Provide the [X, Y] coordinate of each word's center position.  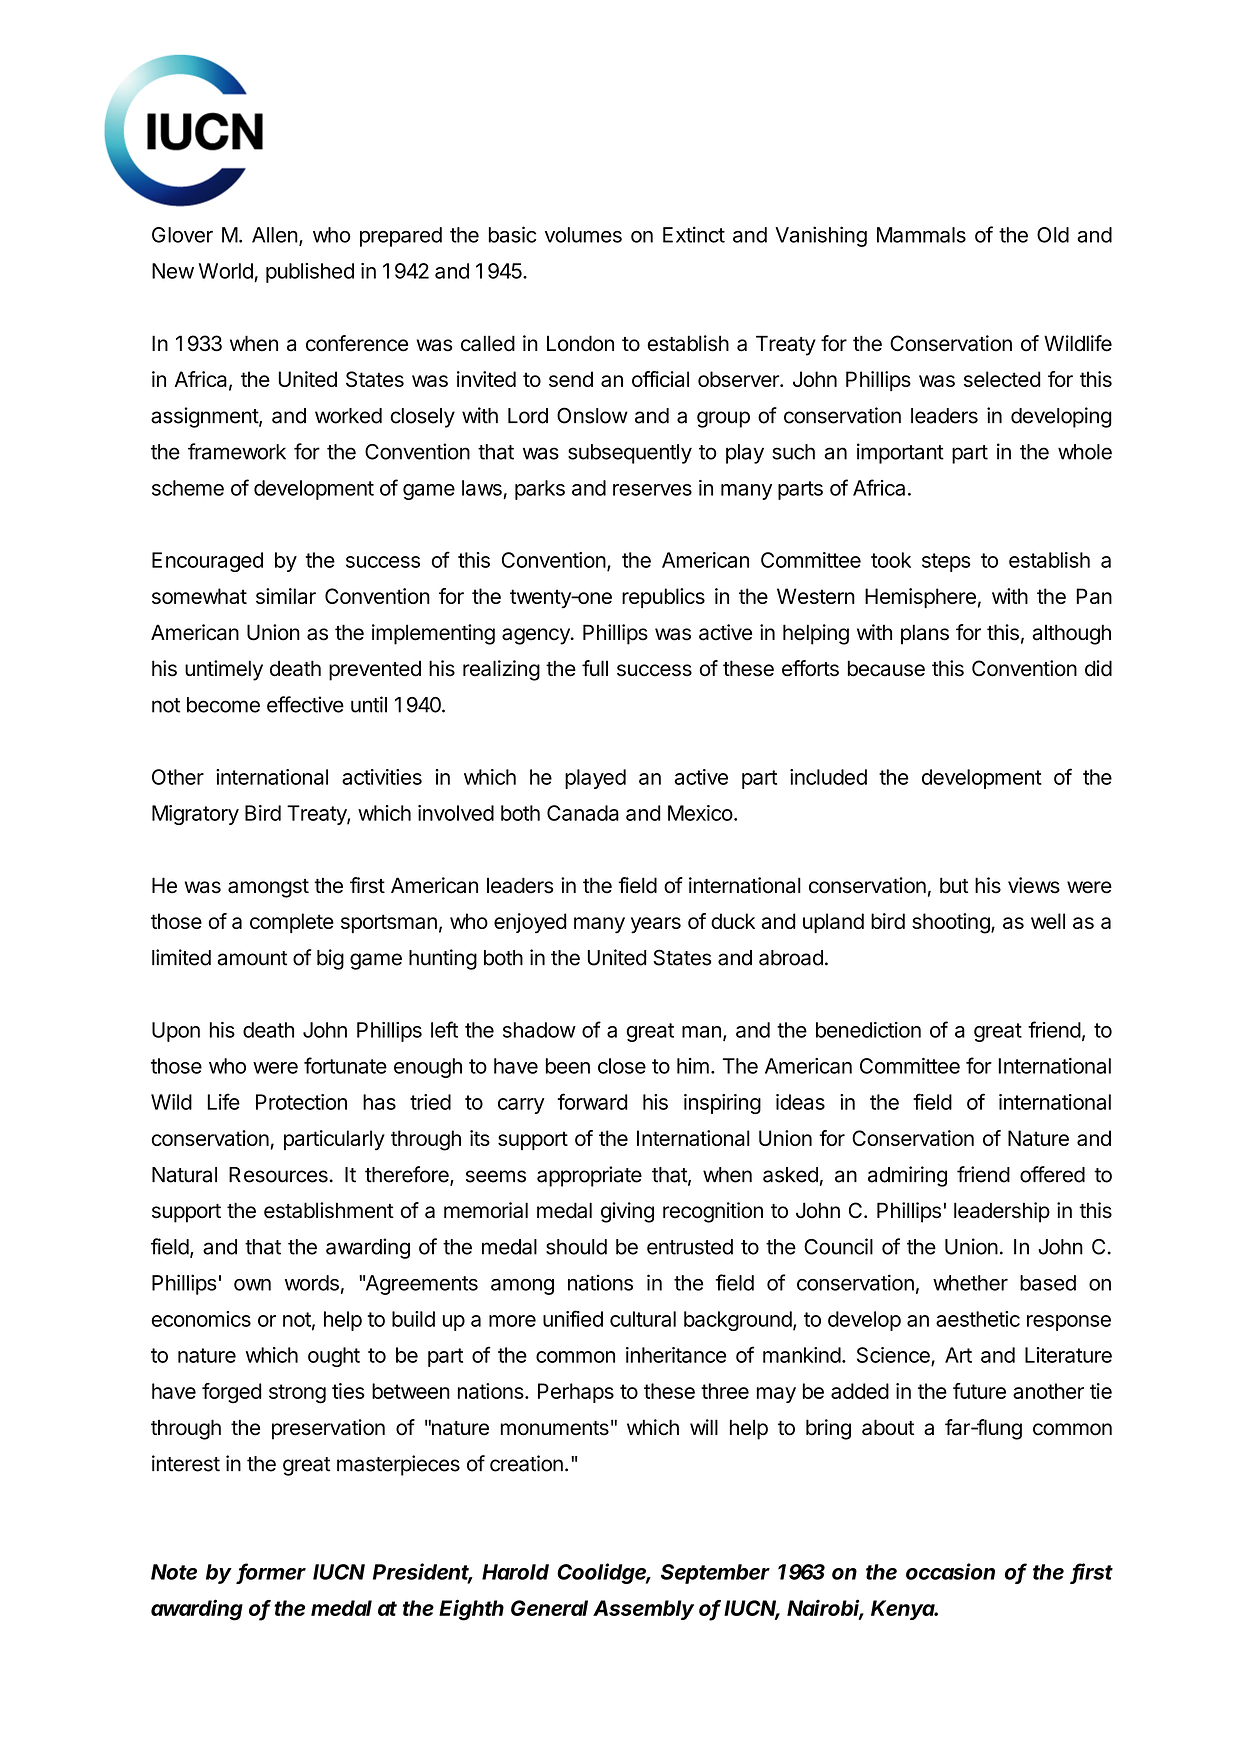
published [310, 273]
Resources [279, 1175]
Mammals [921, 235]
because [886, 668]
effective [305, 704]
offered [1052, 1174]
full [595, 668]
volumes [583, 235]
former [272, 1572]
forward [593, 1101]
